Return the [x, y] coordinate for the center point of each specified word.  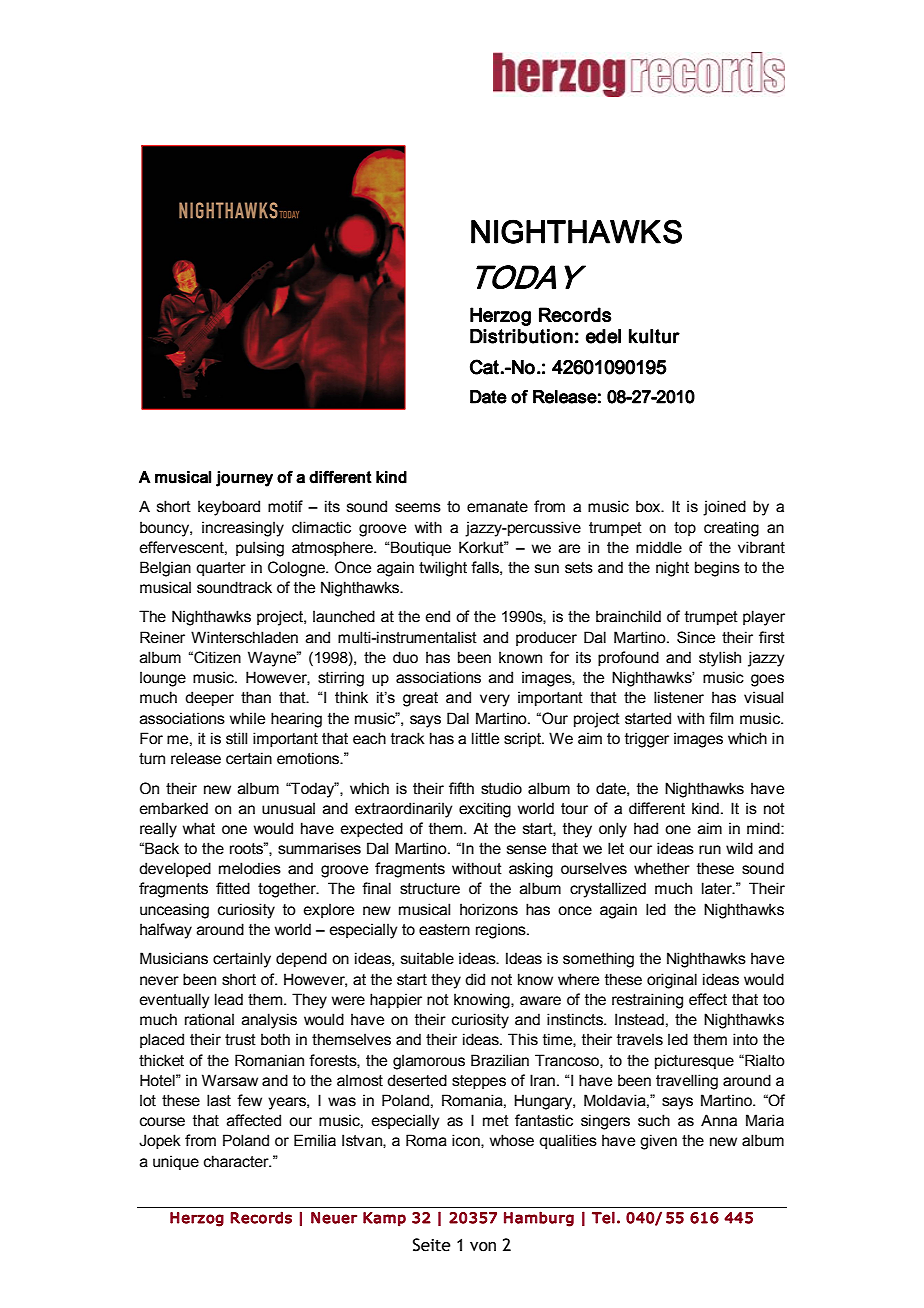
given [658, 1142]
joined [724, 508]
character [237, 1161]
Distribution [521, 336]
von [483, 1247]
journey [244, 479]
